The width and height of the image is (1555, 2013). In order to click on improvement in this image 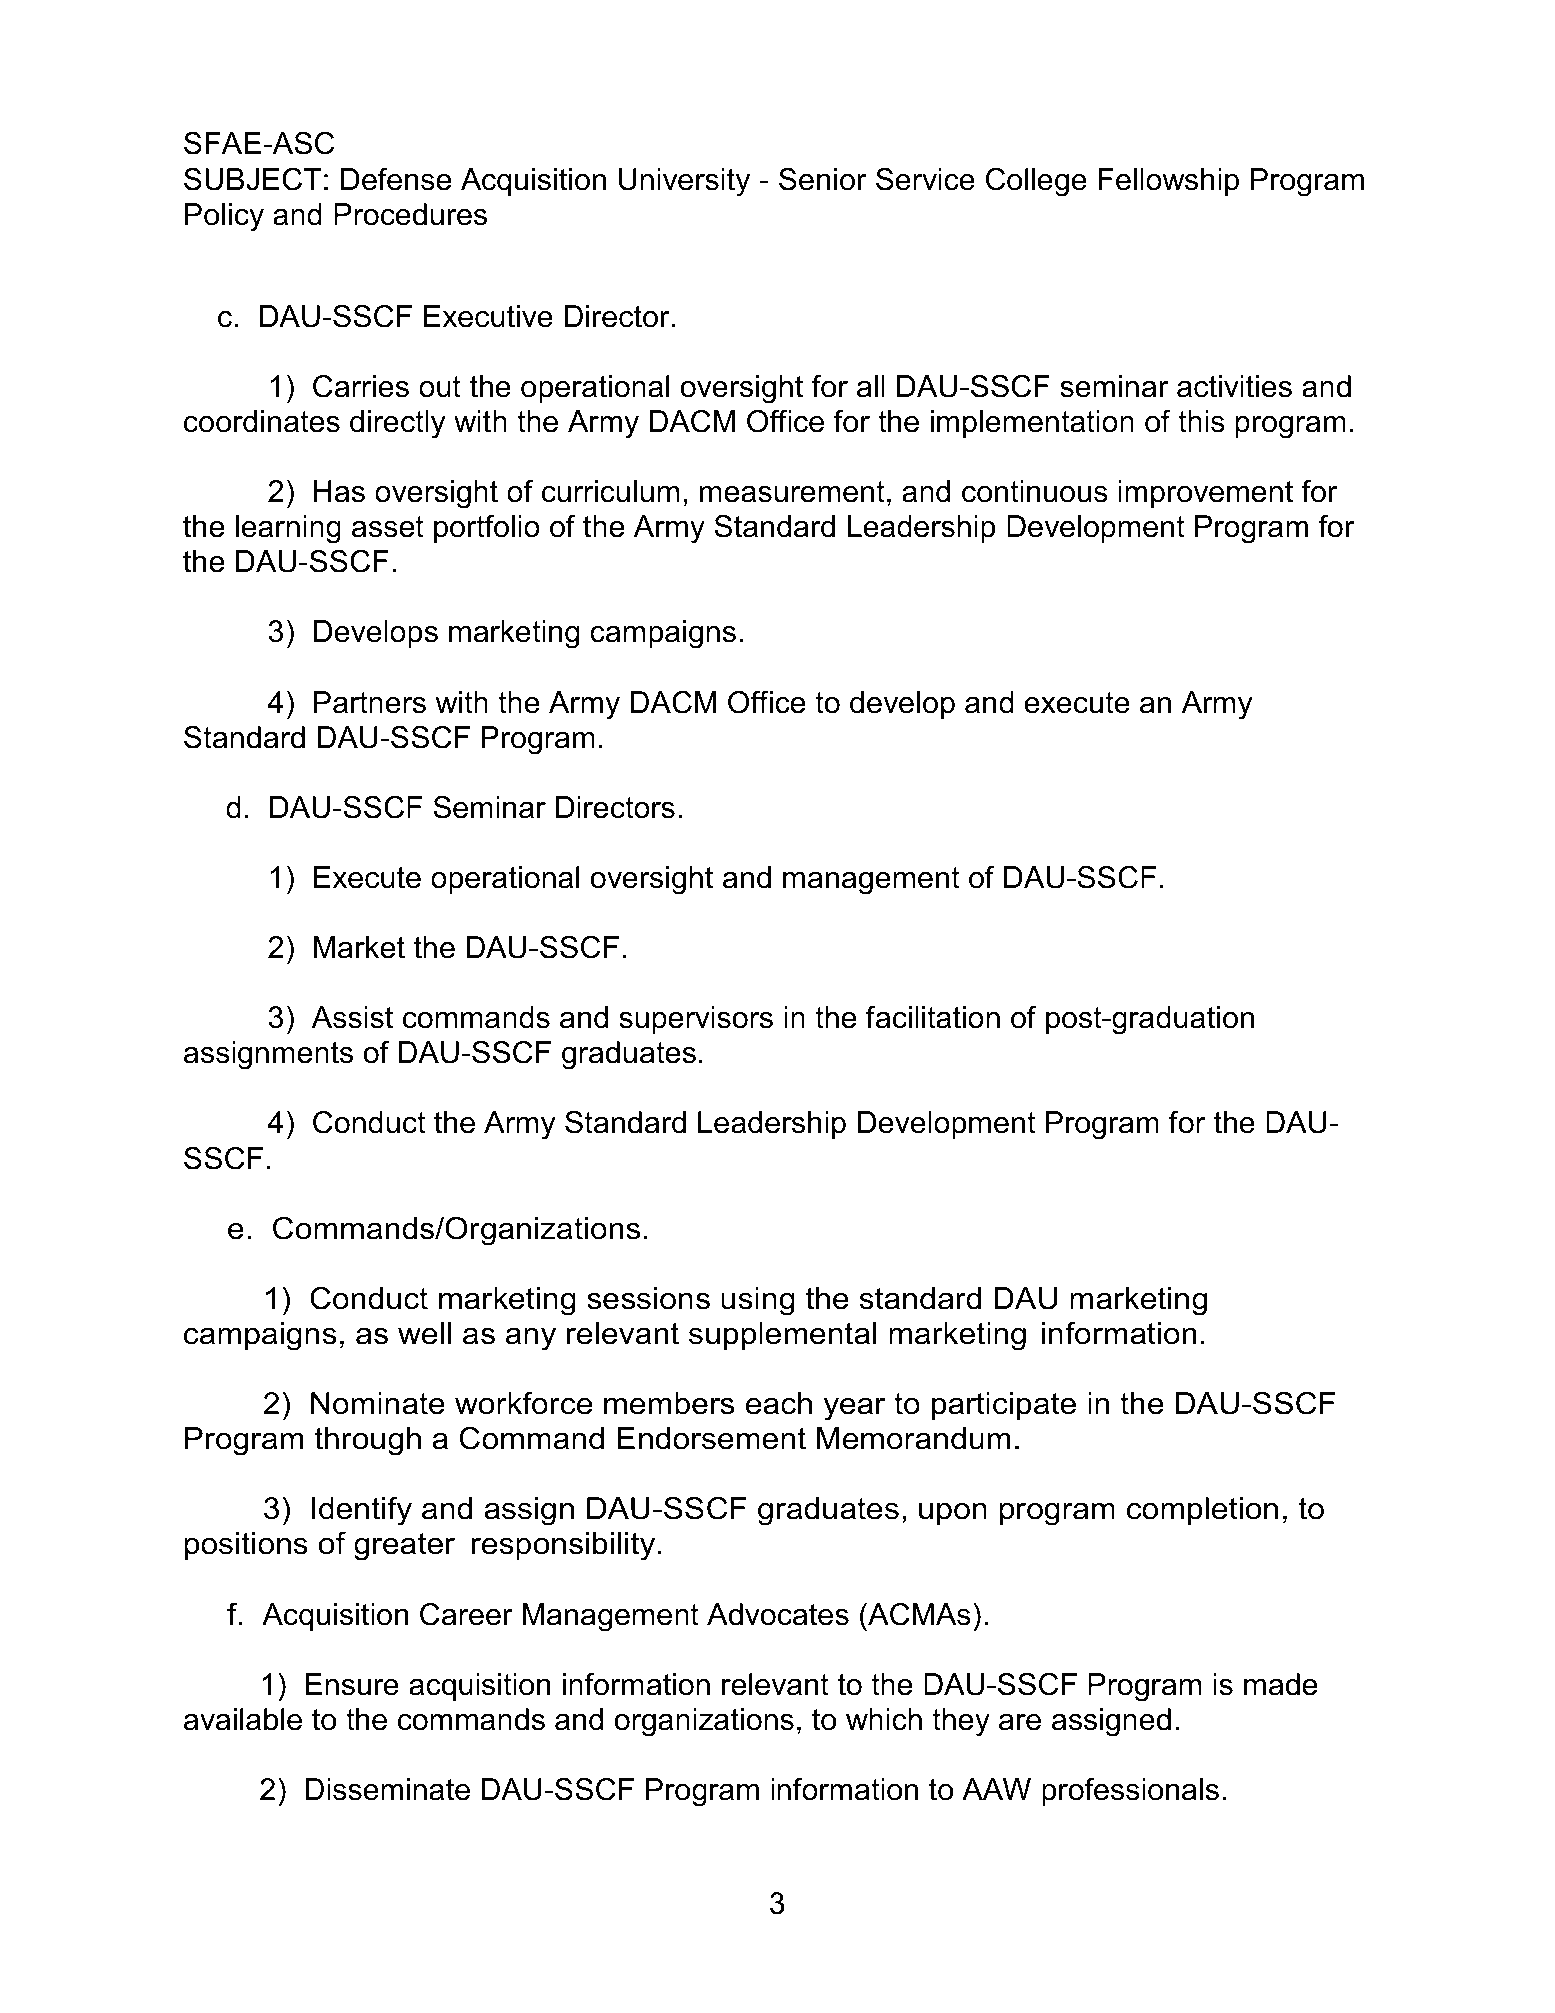, I will do `click(1205, 494)`.
